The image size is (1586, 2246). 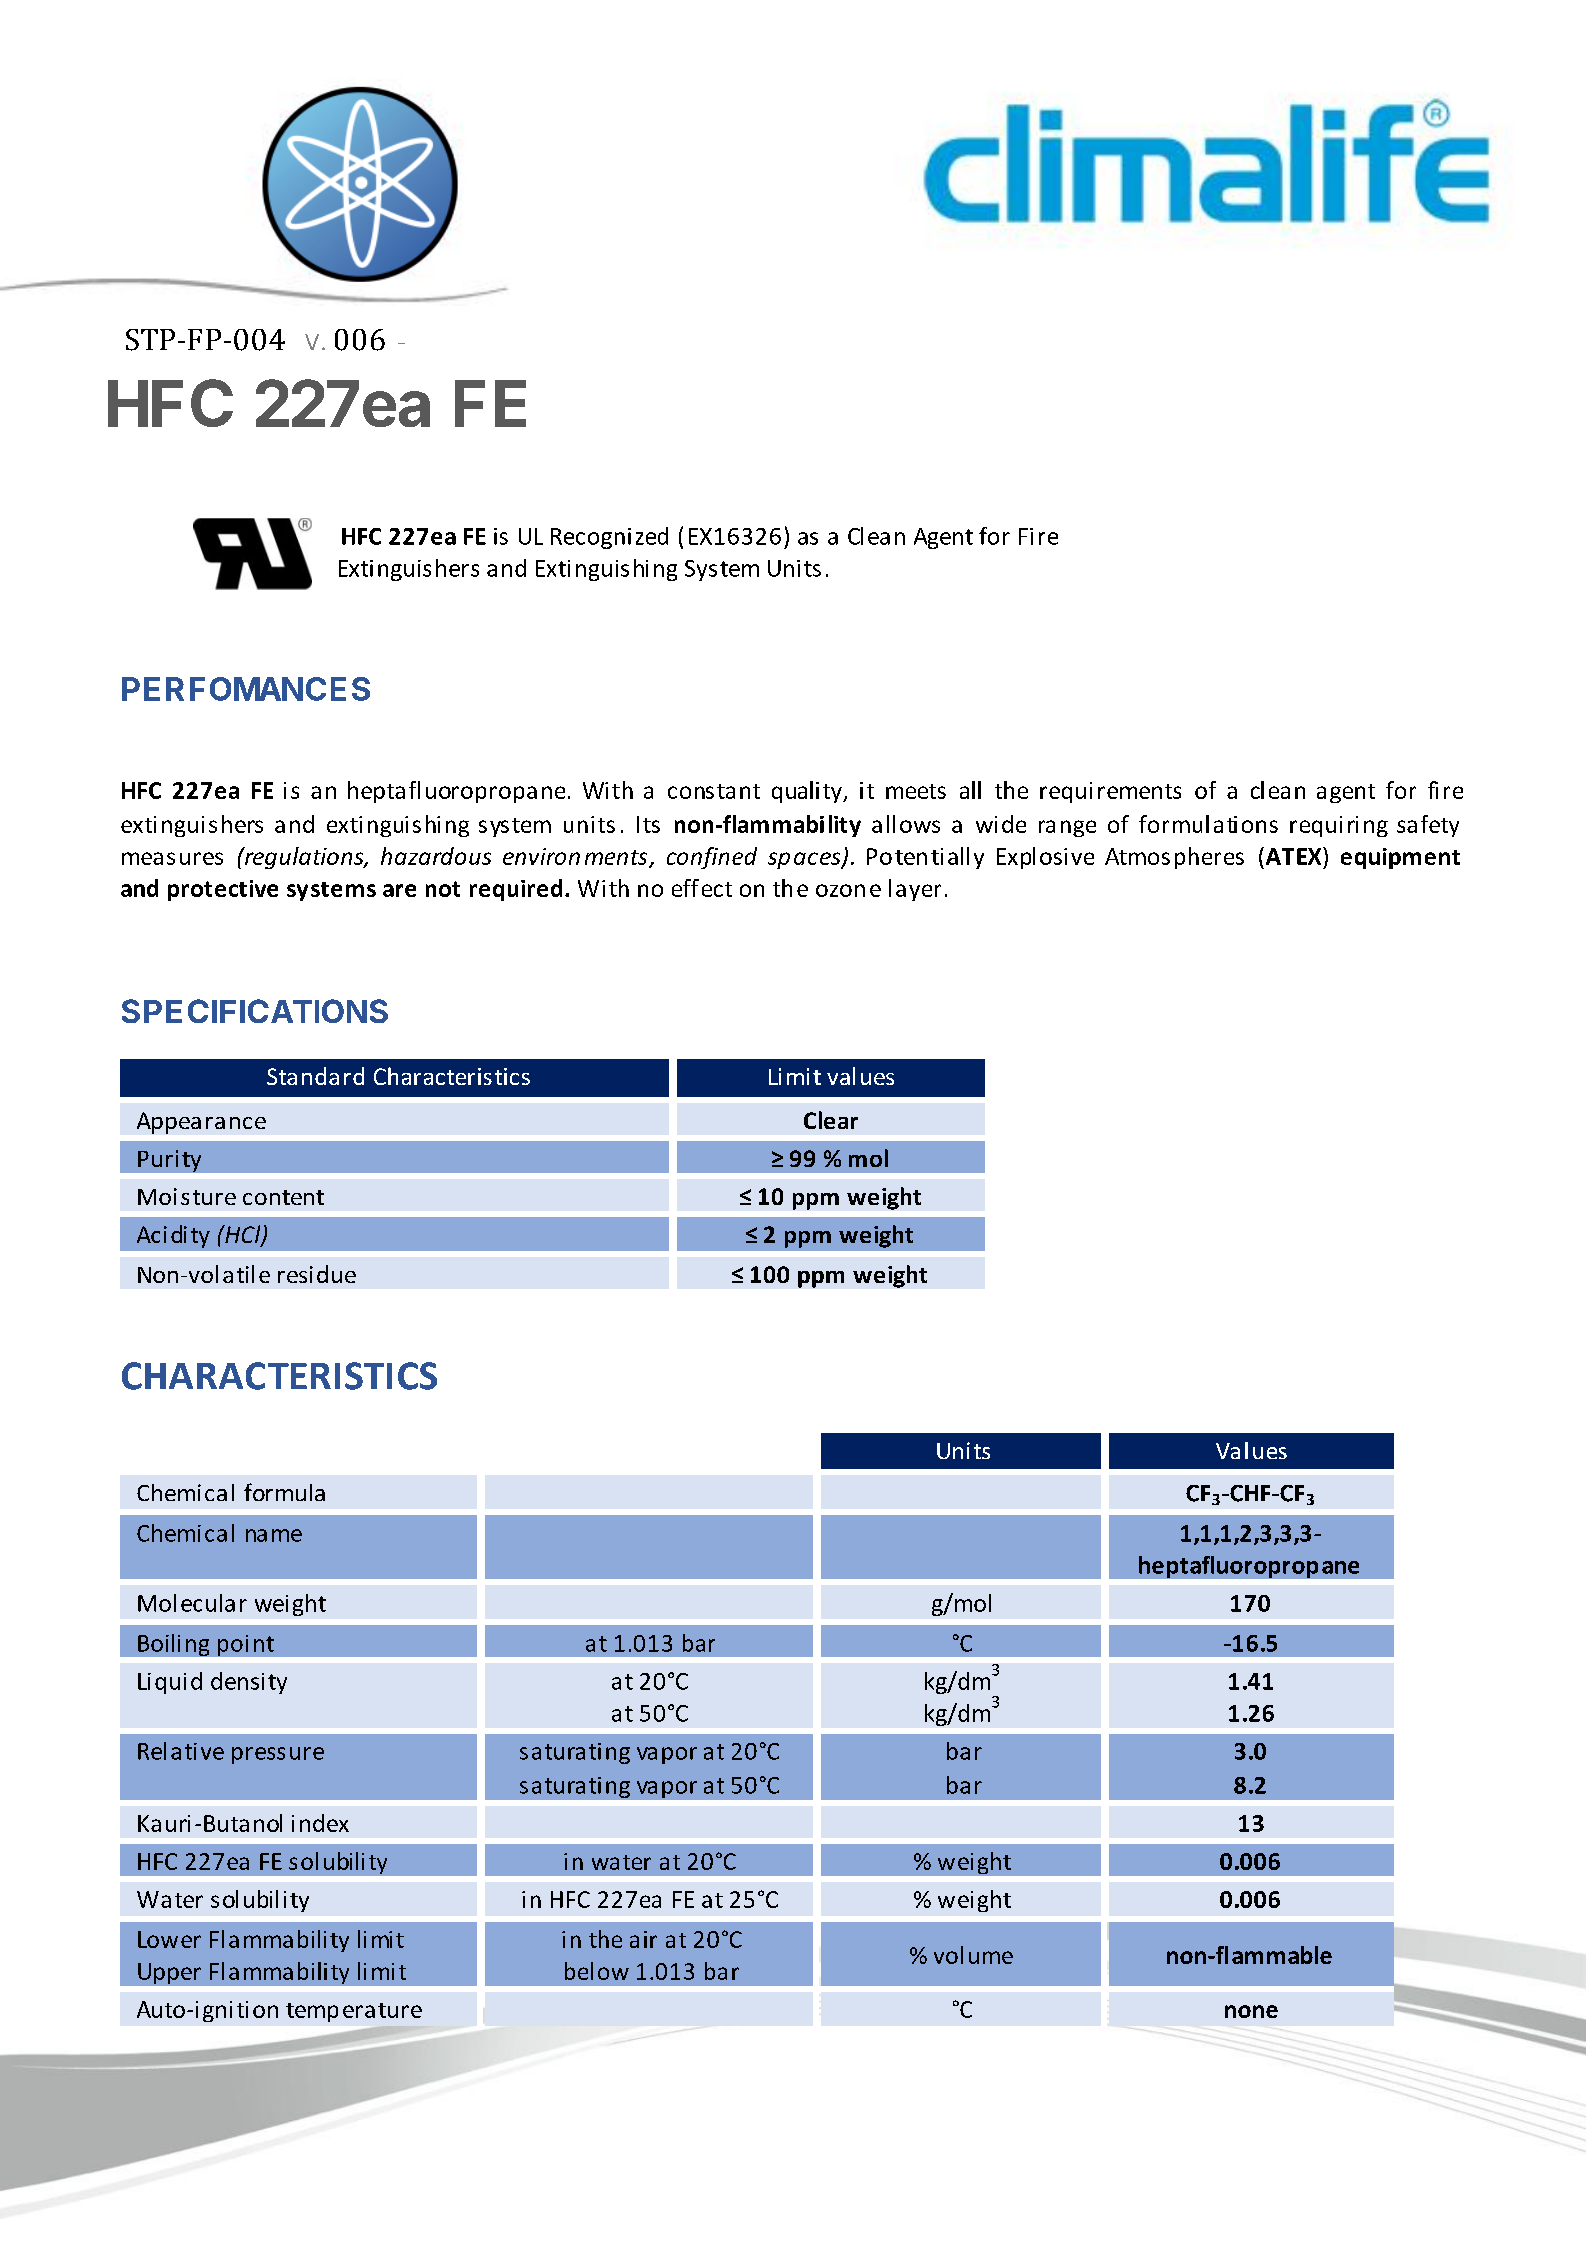 What do you see at coordinates (274, 1535) in the screenshot?
I see `name` at bounding box center [274, 1535].
